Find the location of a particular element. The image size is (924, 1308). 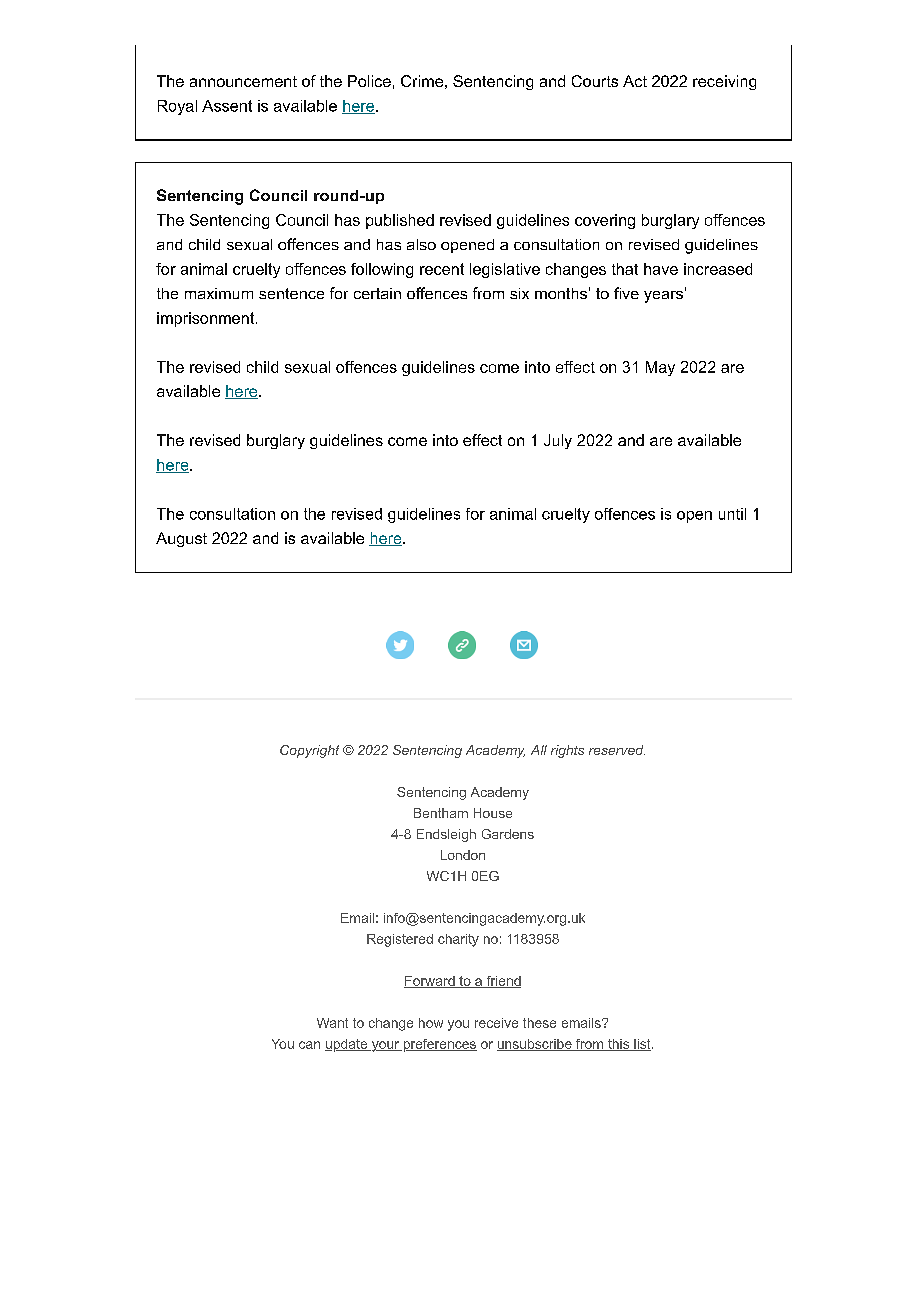

can is located at coordinates (309, 1045).
